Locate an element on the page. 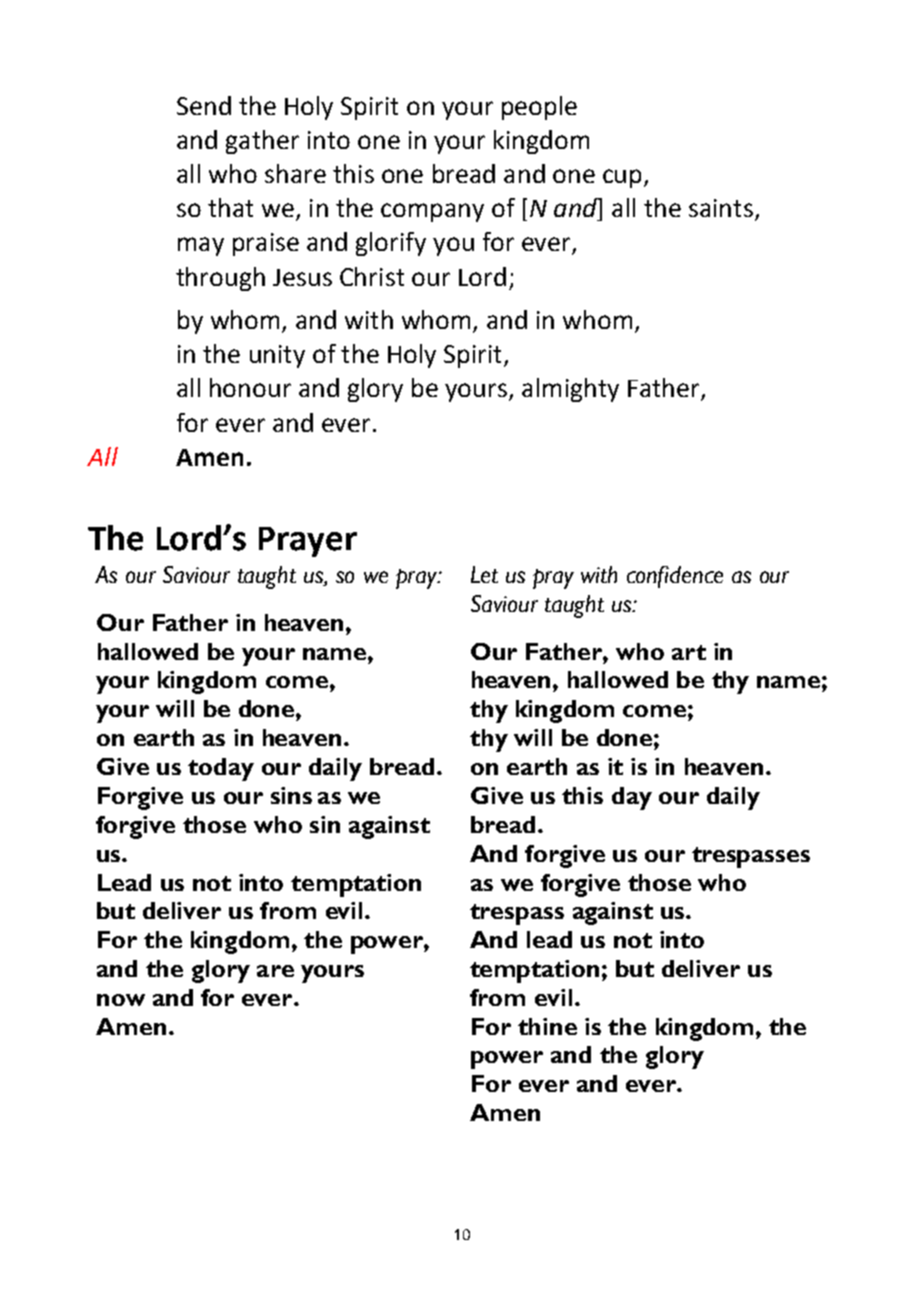  Send is located at coordinates (204, 105).
